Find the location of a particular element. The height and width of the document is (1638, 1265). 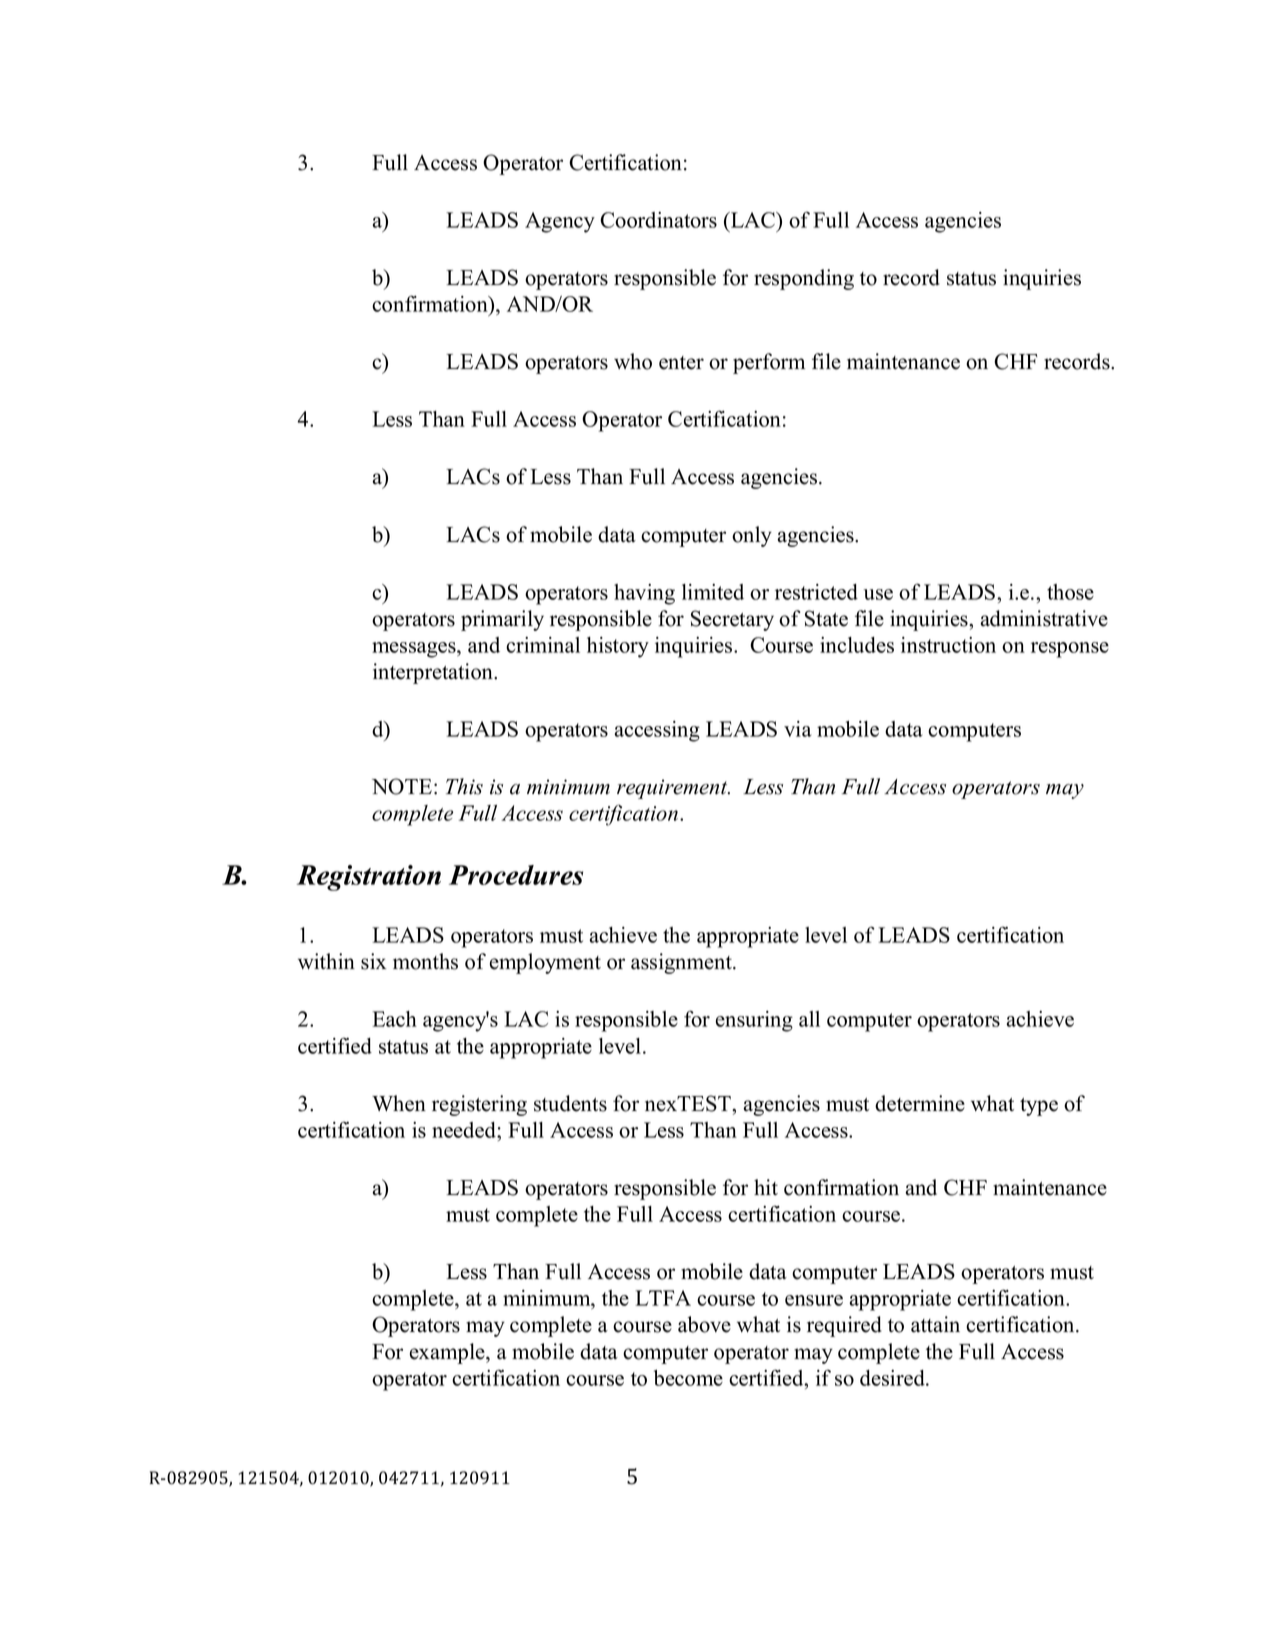

responding is located at coordinates (804, 279).
